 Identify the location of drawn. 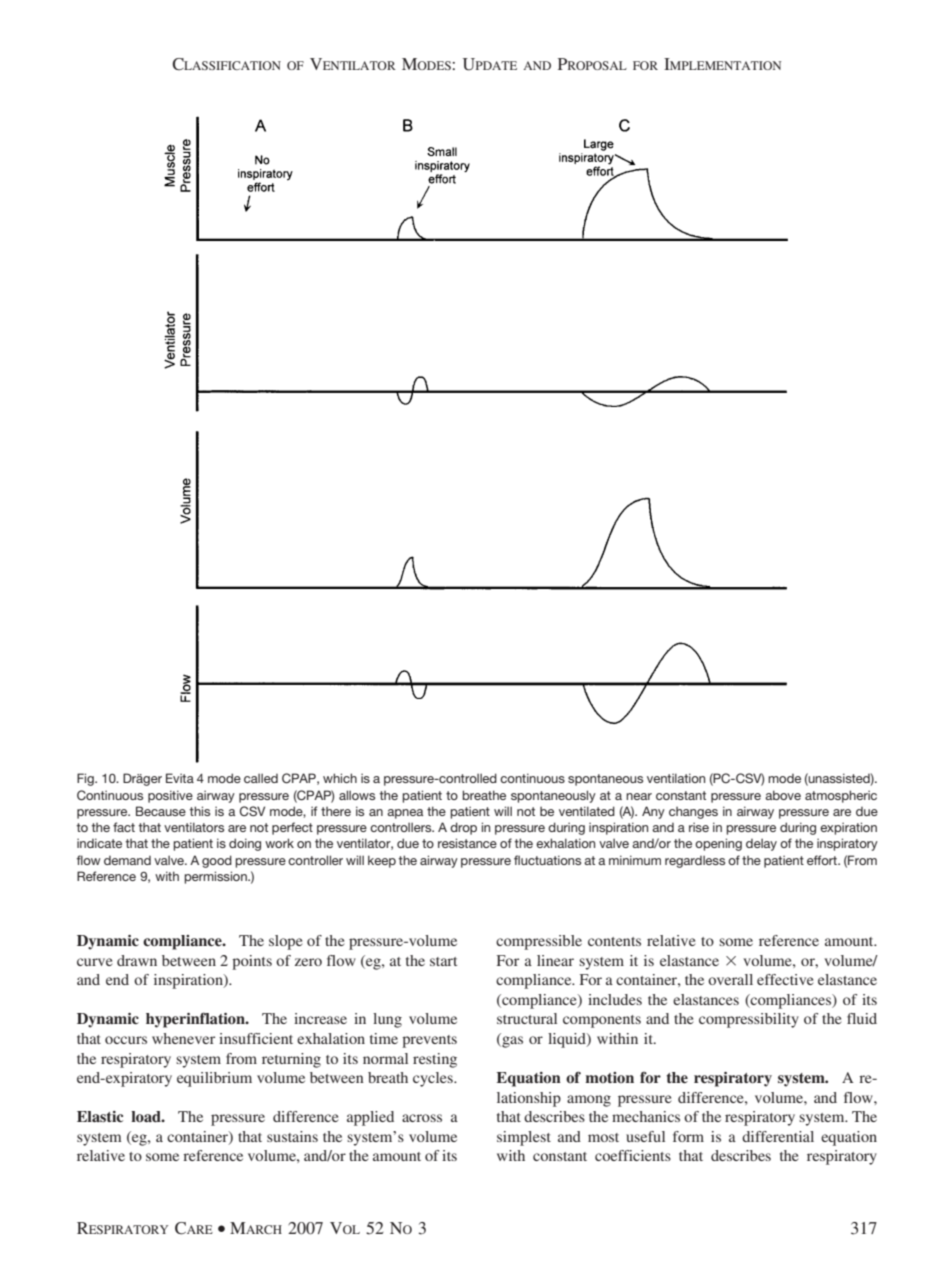
(137, 960).
